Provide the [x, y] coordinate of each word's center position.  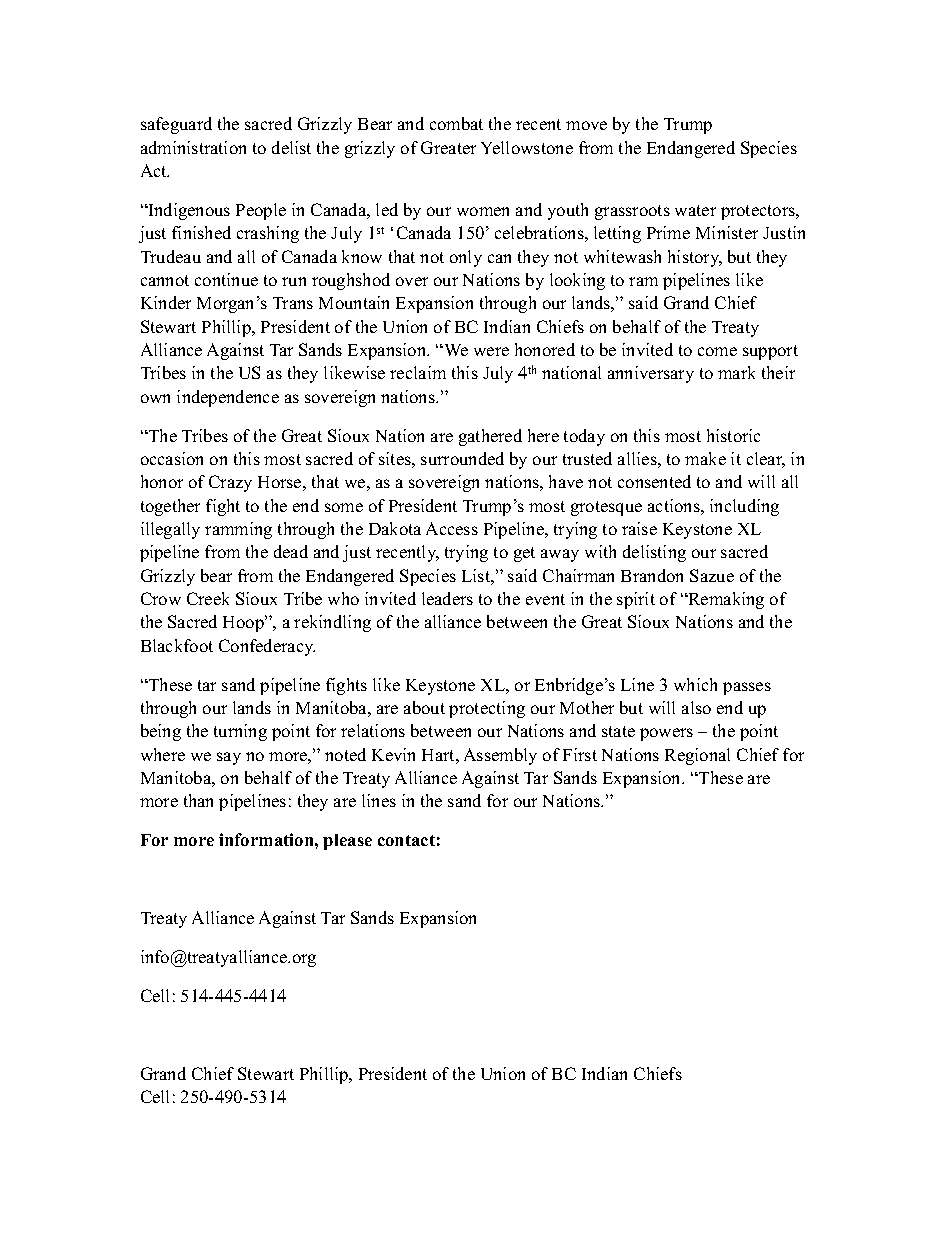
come [717, 351]
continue [226, 279]
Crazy [230, 483]
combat [456, 123]
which [695, 684]
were [491, 351]
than [198, 800]
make [705, 458]
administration [193, 147]
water [695, 210]
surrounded [462, 458]
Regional [697, 756]
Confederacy [267, 647]
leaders [447, 598]
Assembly [500, 756]
